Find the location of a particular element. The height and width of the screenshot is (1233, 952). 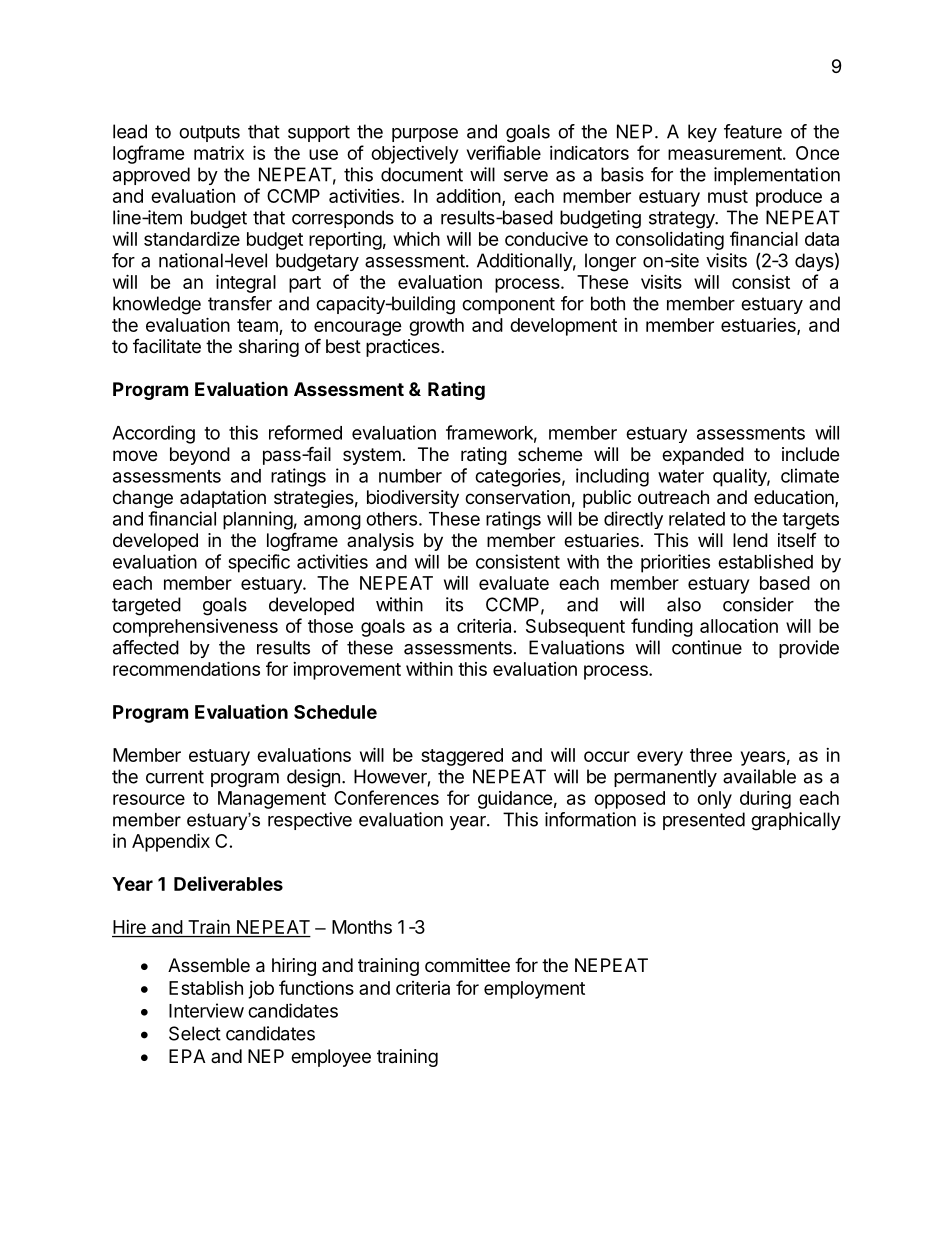

evaluate is located at coordinates (514, 583).
